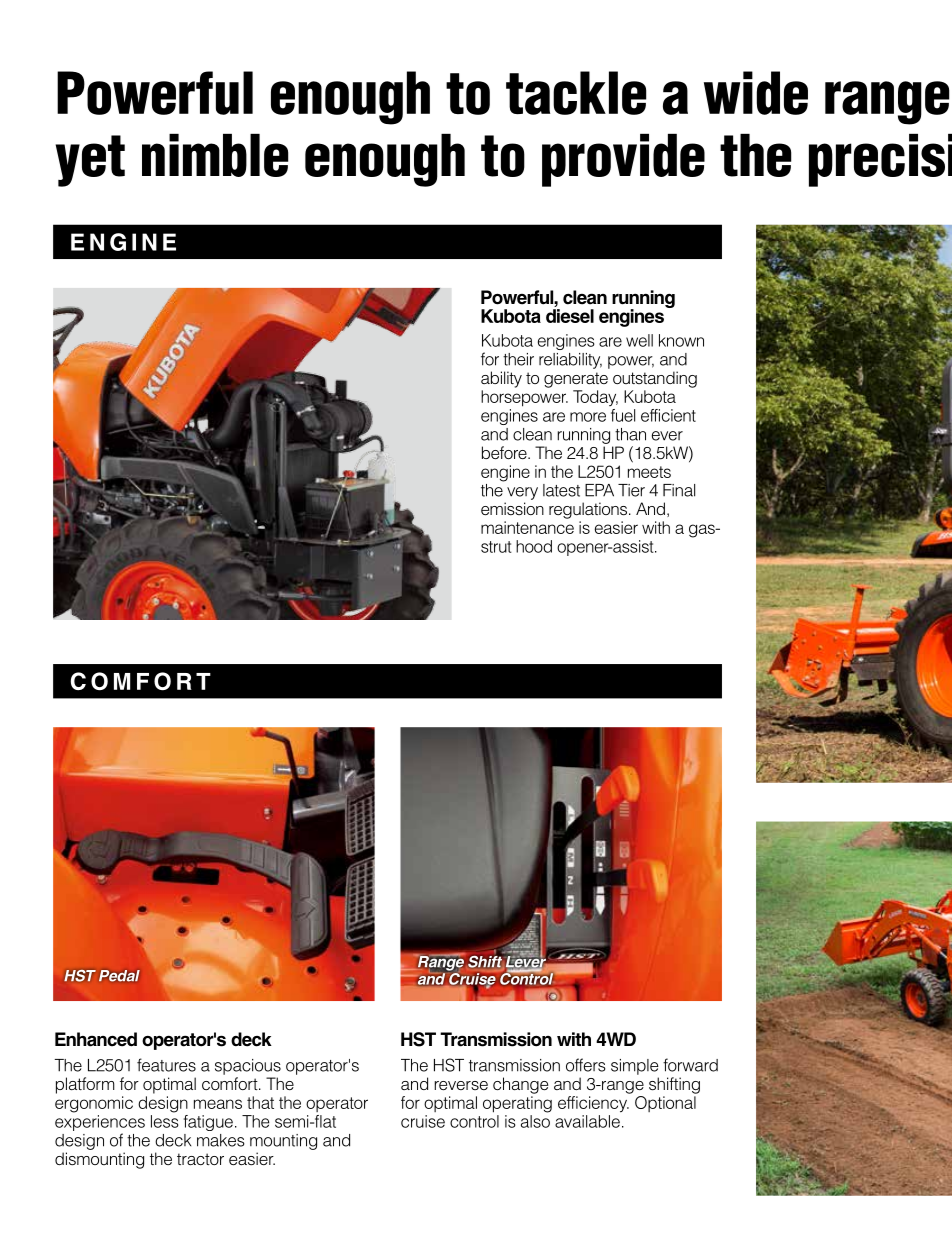 The width and height of the screenshot is (952, 1240). What do you see at coordinates (623, 160) in the screenshot?
I see `provide` at bounding box center [623, 160].
